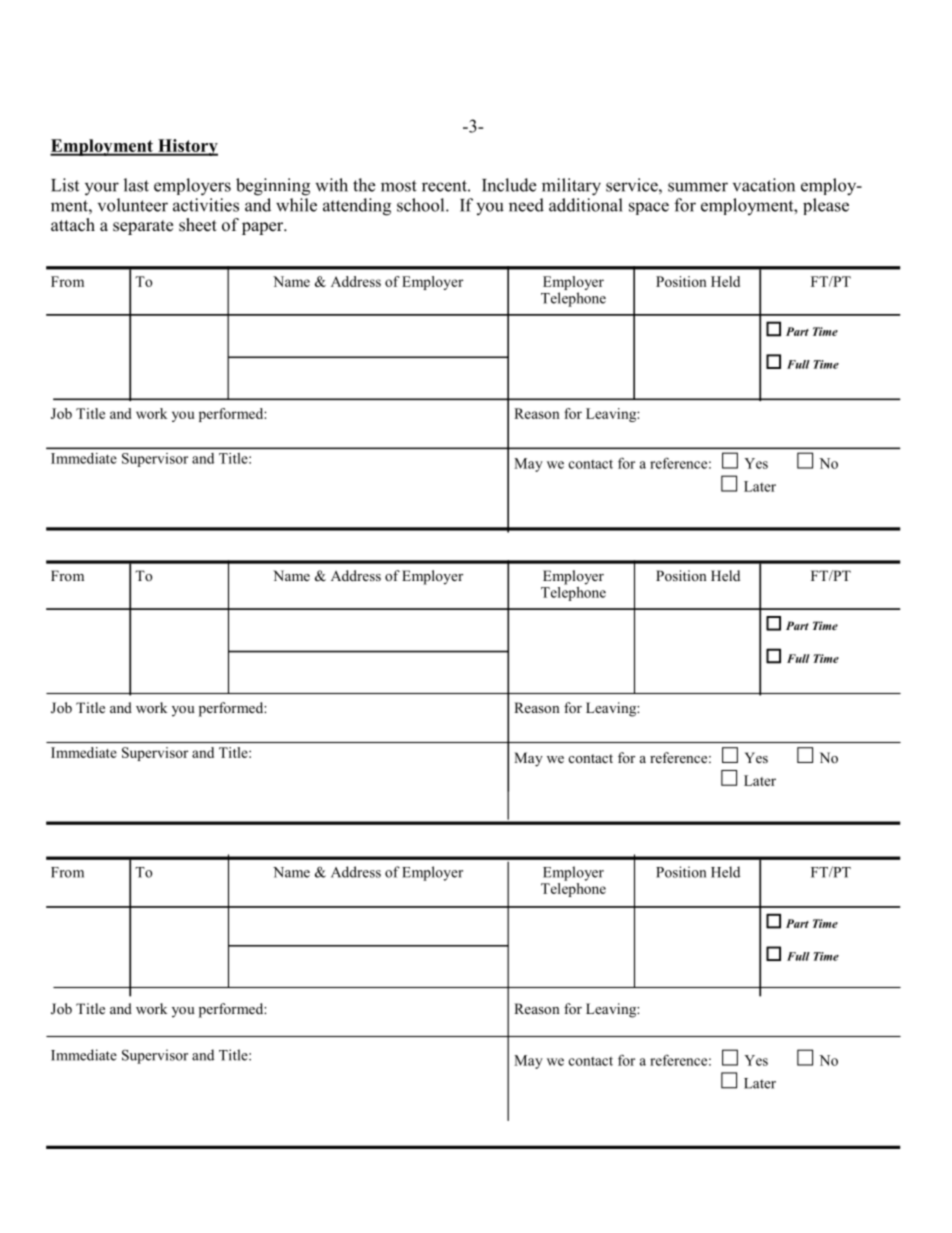 The image size is (952, 1233). Describe the element at coordinates (136, 185) in the document. I see `last` at that location.
